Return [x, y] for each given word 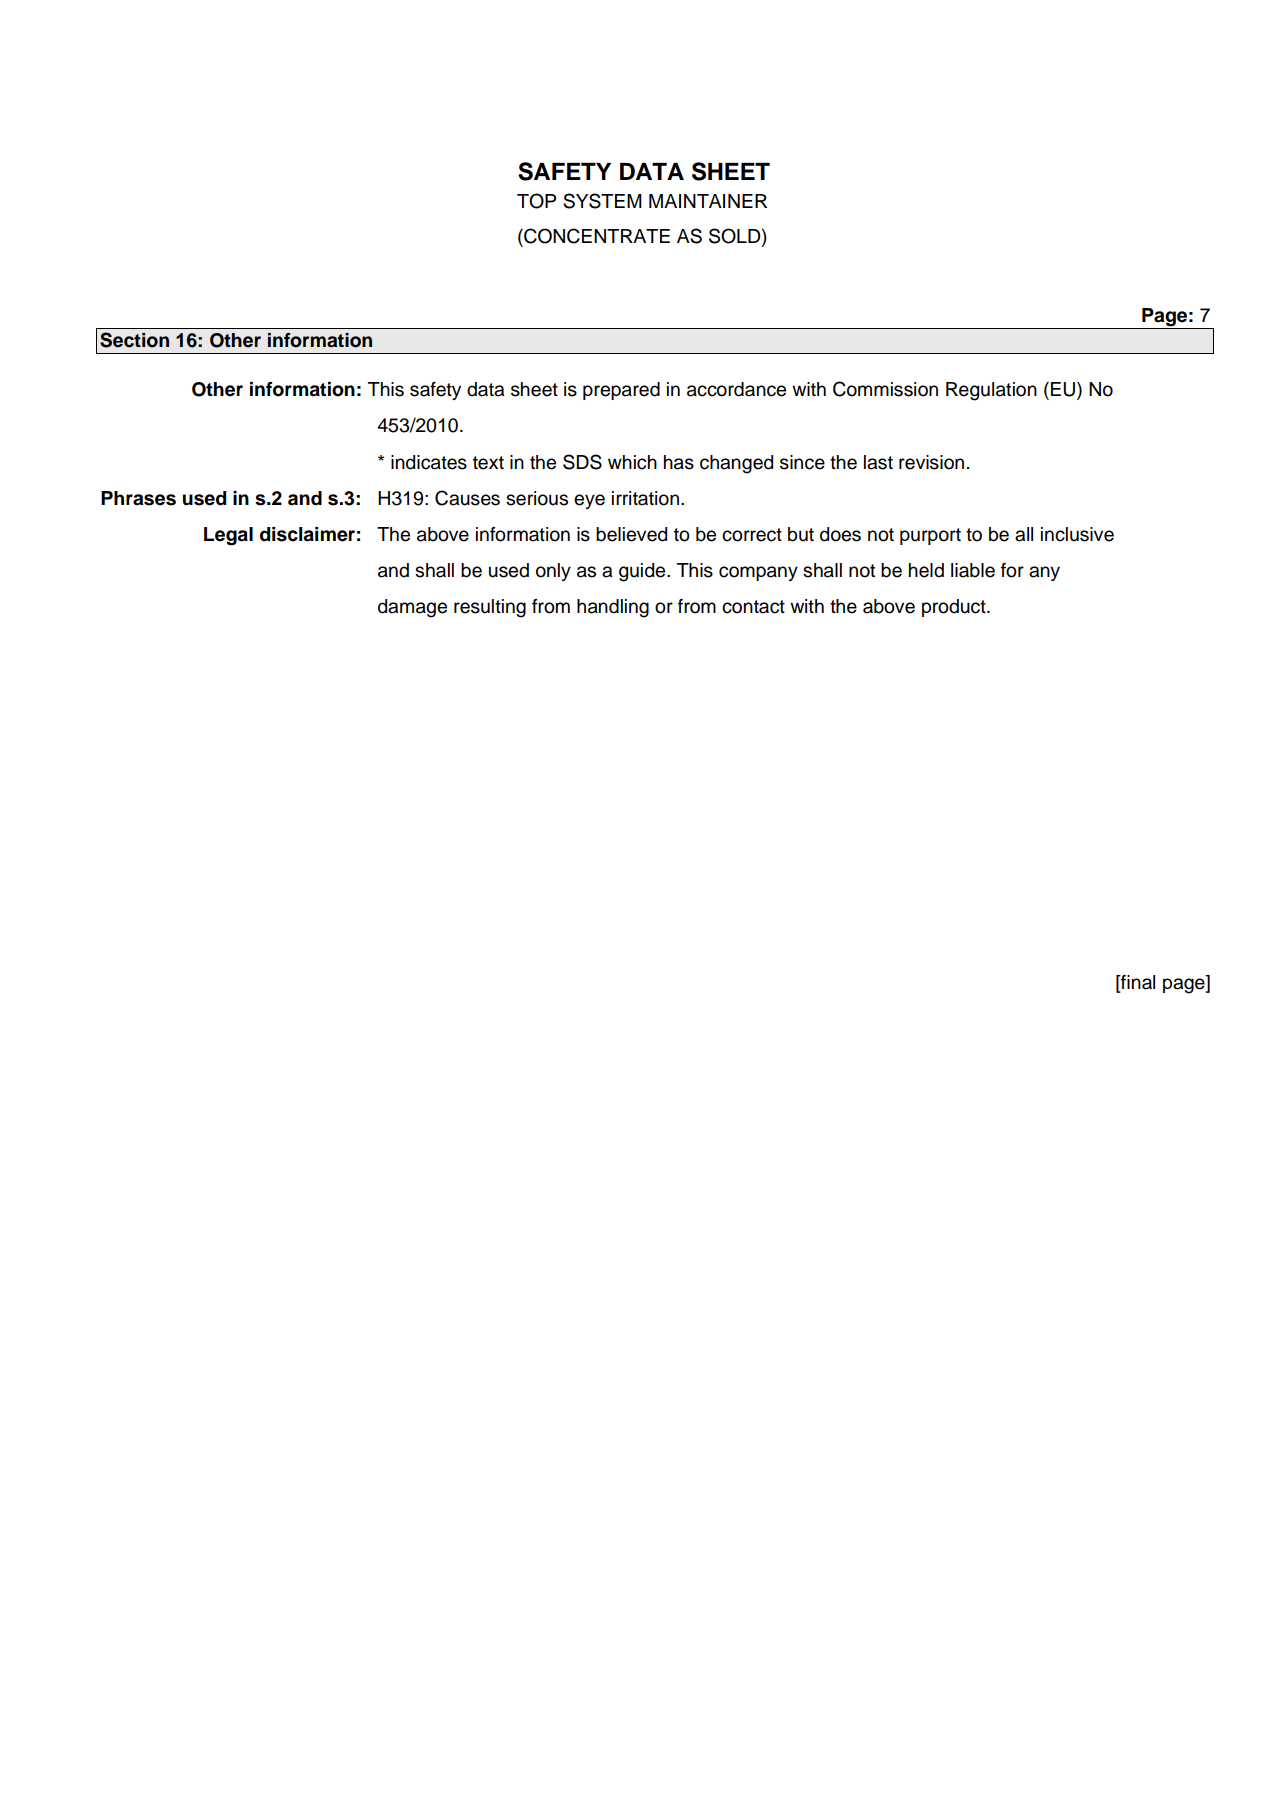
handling [613, 608]
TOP [536, 201]
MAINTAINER [708, 201]
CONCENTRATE [596, 236]
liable [973, 570]
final [1137, 983]
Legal [228, 536]
